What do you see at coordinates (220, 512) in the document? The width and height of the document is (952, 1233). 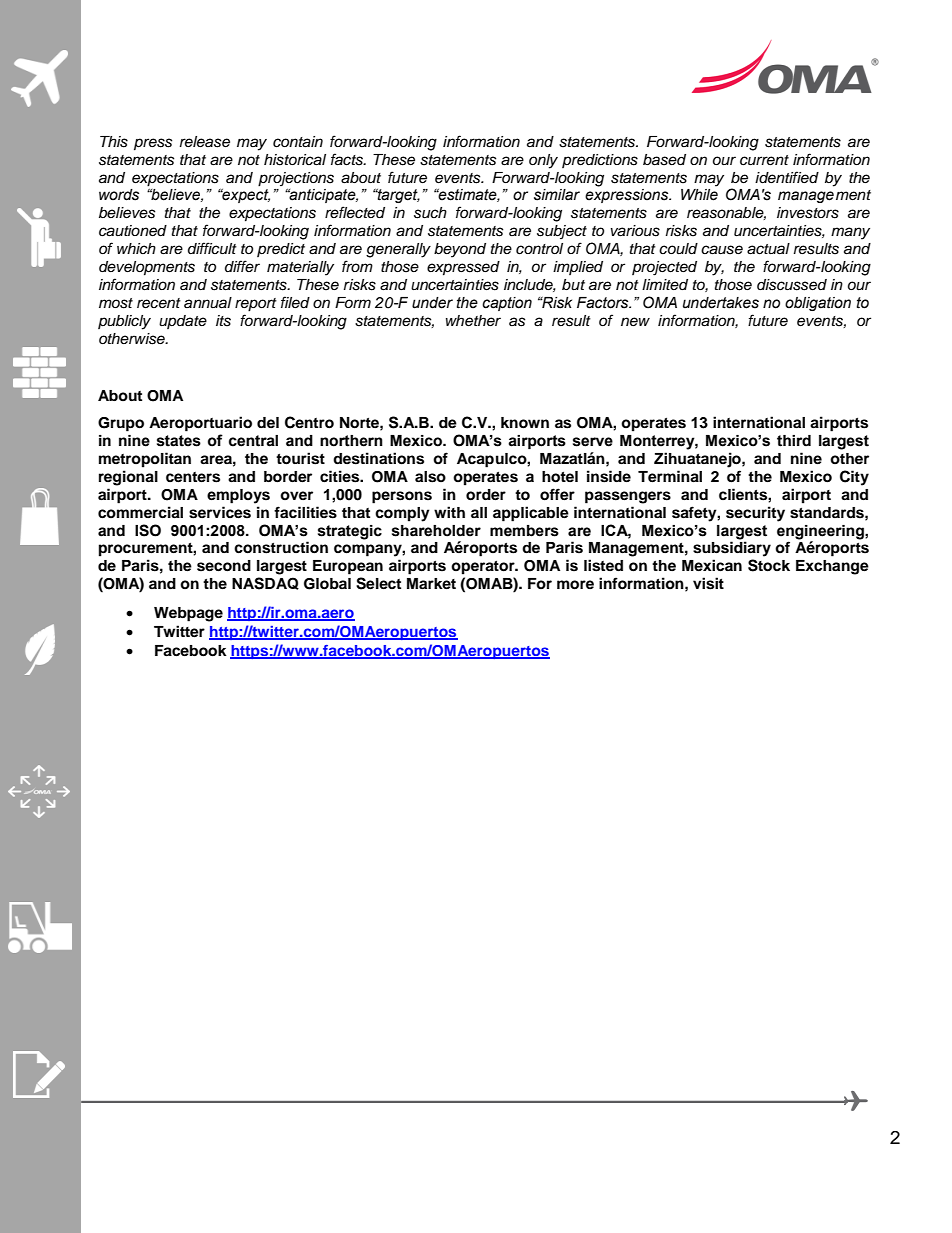 I see `services` at bounding box center [220, 512].
